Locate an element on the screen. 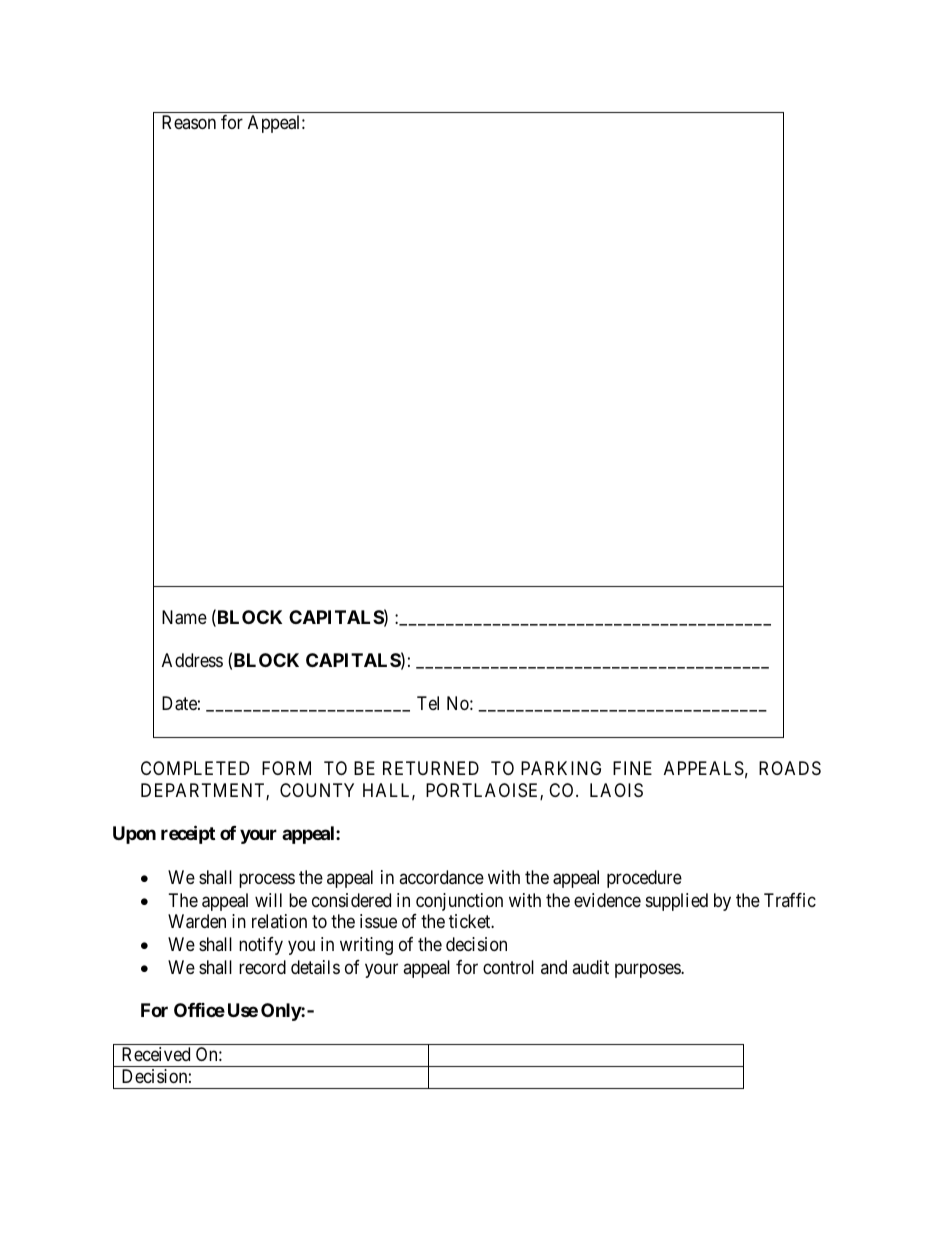  Name is located at coordinates (184, 617).
